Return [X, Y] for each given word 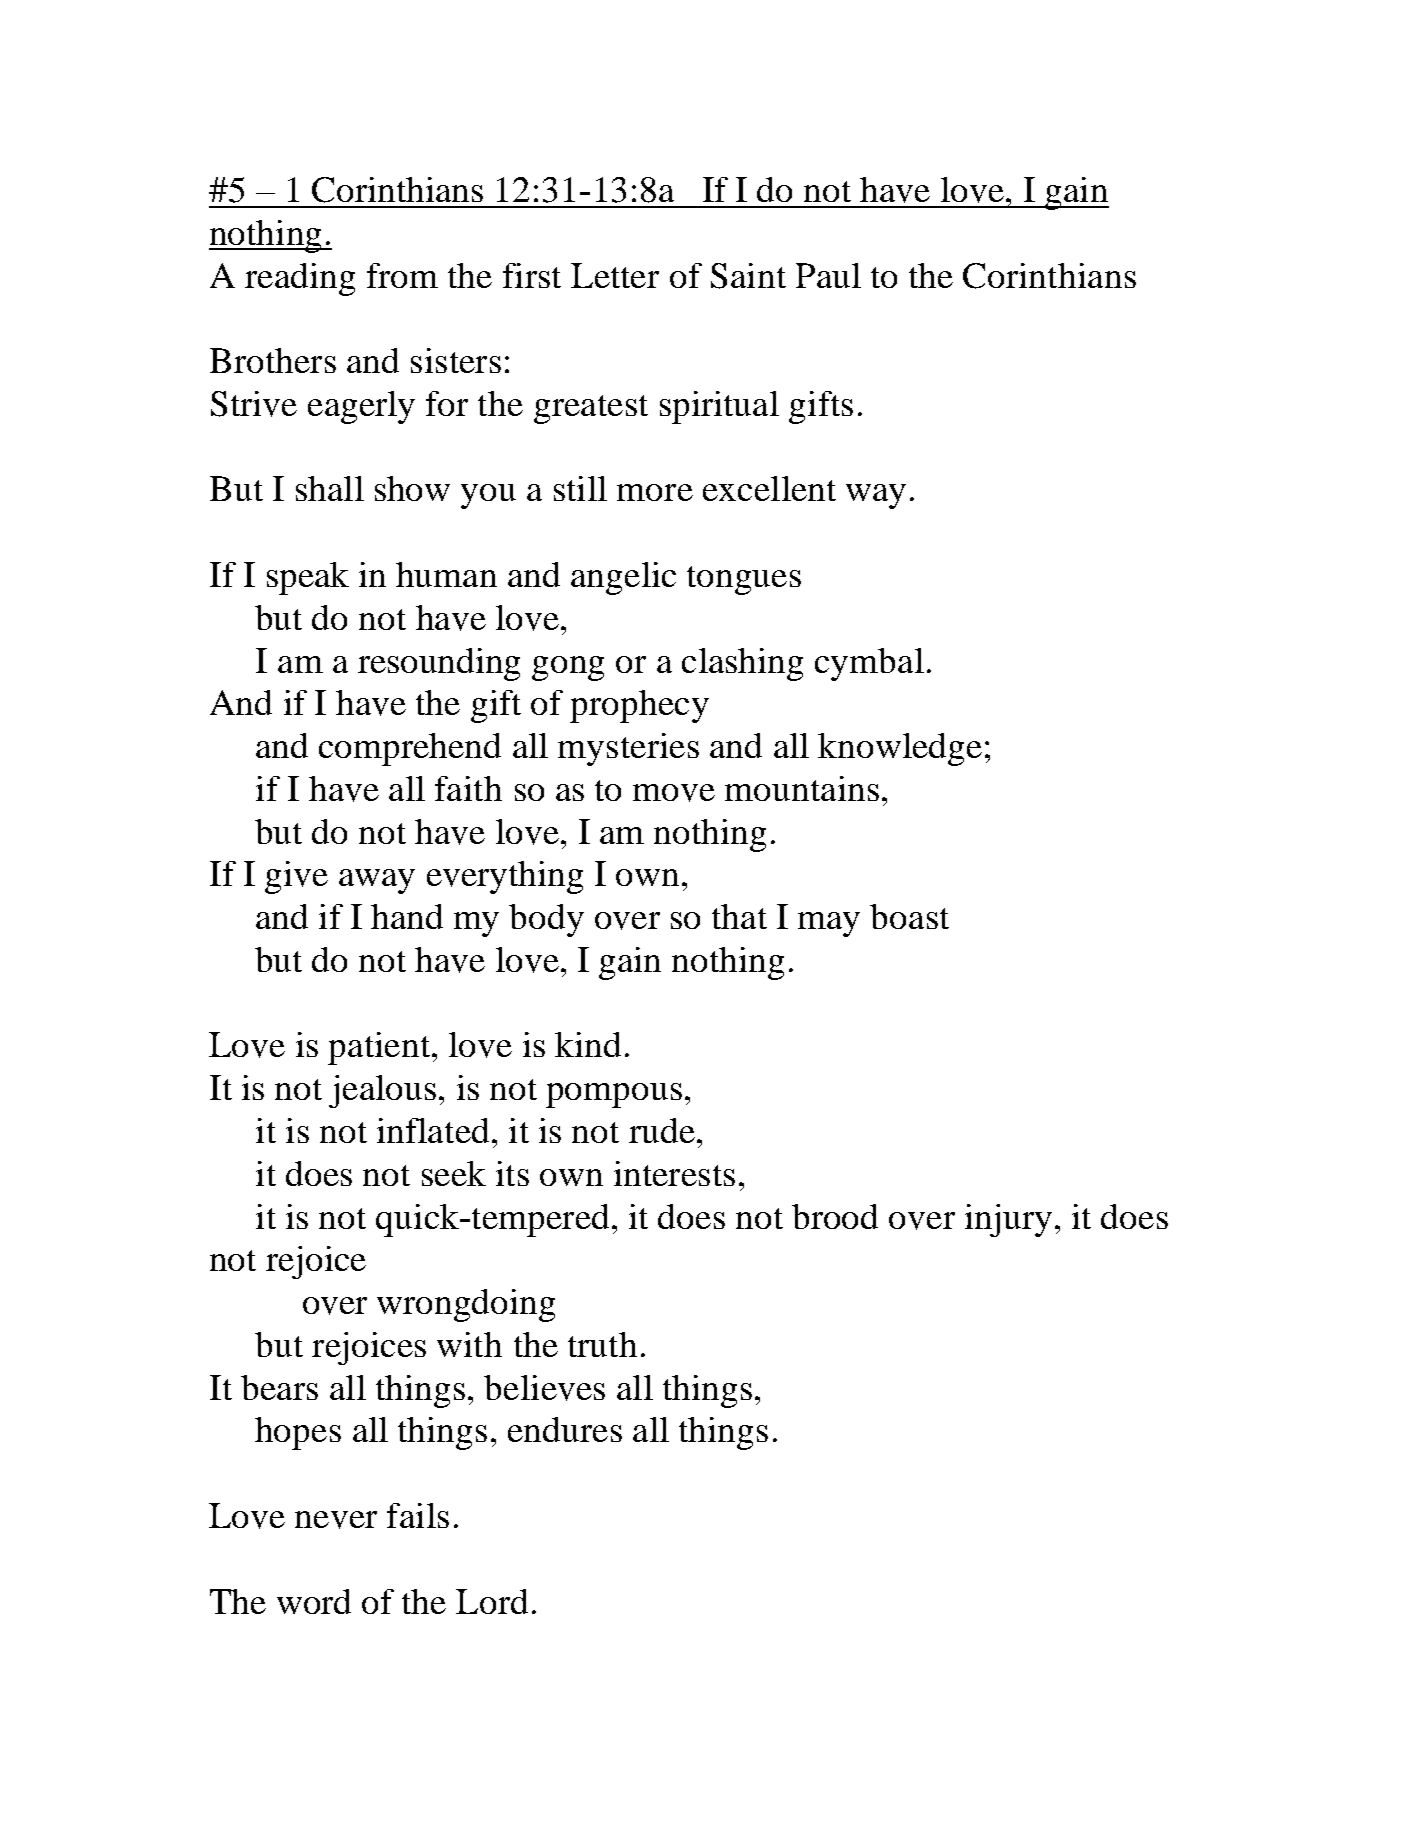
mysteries [628, 749]
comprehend [410, 749]
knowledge [900, 749]
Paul [828, 275]
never [336, 1520]
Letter [615, 275]
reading [300, 279]
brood [835, 1216]
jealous [382, 1091]
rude [662, 1130]
